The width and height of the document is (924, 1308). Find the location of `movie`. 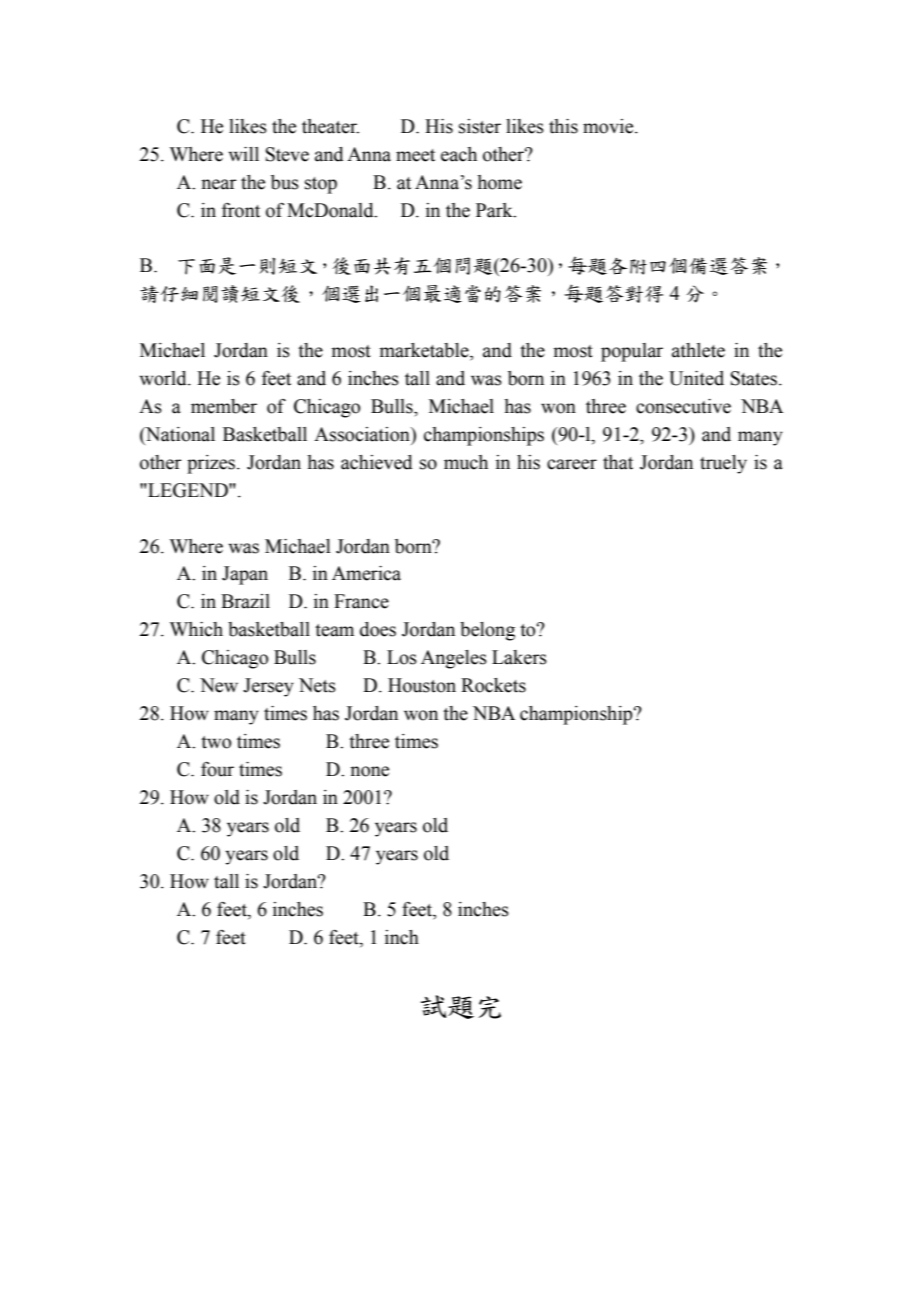

movie is located at coordinates (609, 126).
